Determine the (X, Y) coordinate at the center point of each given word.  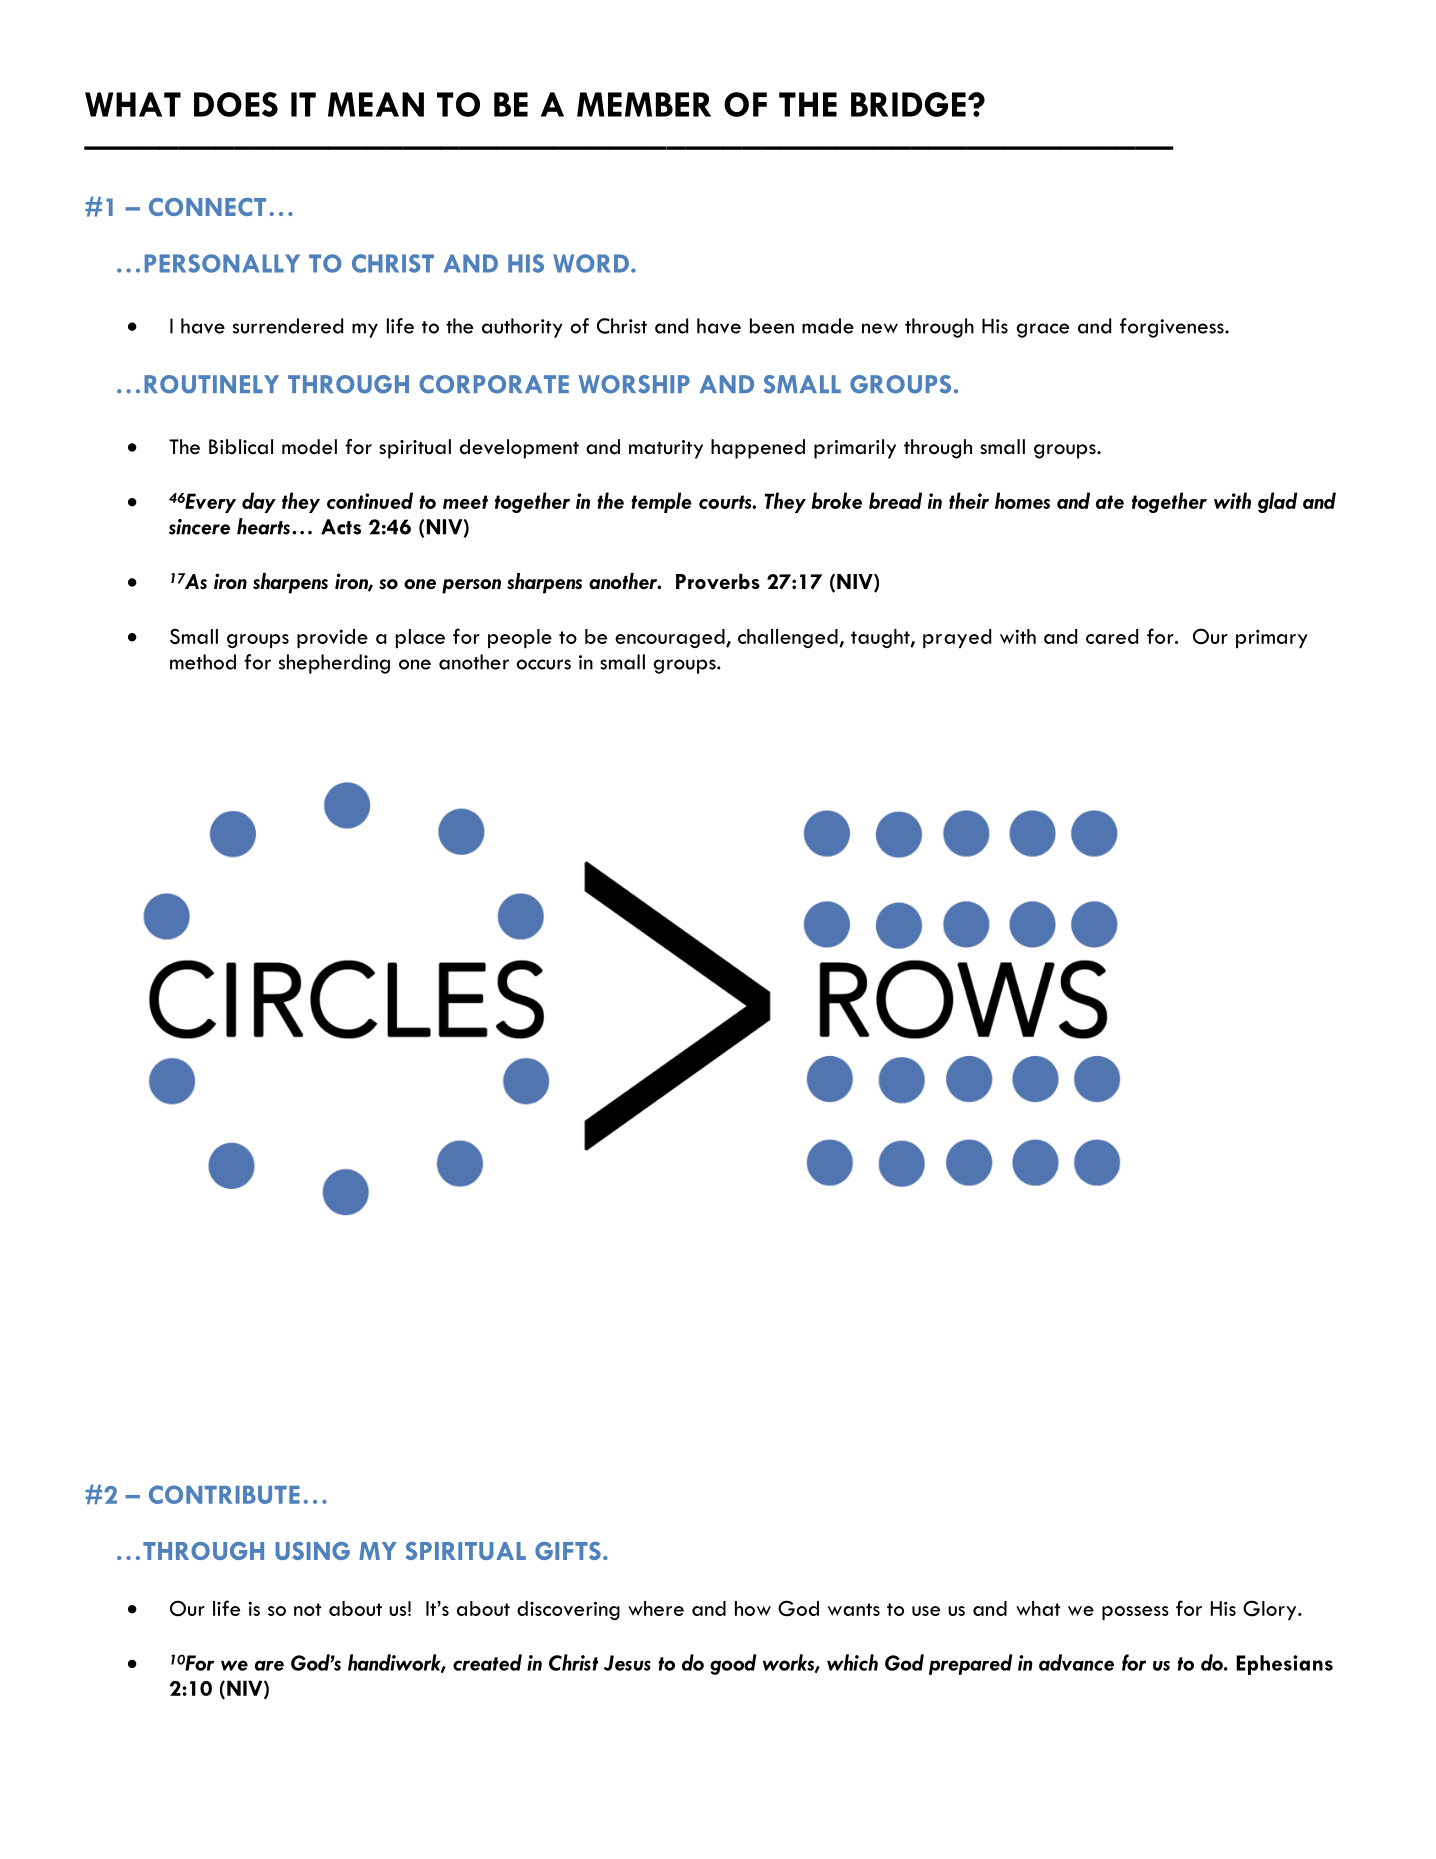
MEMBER (644, 104)
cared (1112, 636)
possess (1135, 1613)
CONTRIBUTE (224, 1494)
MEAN (376, 104)
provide (332, 638)
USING (312, 1551)
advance (1076, 1662)
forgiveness (1173, 328)
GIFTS (568, 1551)
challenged (789, 638)
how (753, 1608)
